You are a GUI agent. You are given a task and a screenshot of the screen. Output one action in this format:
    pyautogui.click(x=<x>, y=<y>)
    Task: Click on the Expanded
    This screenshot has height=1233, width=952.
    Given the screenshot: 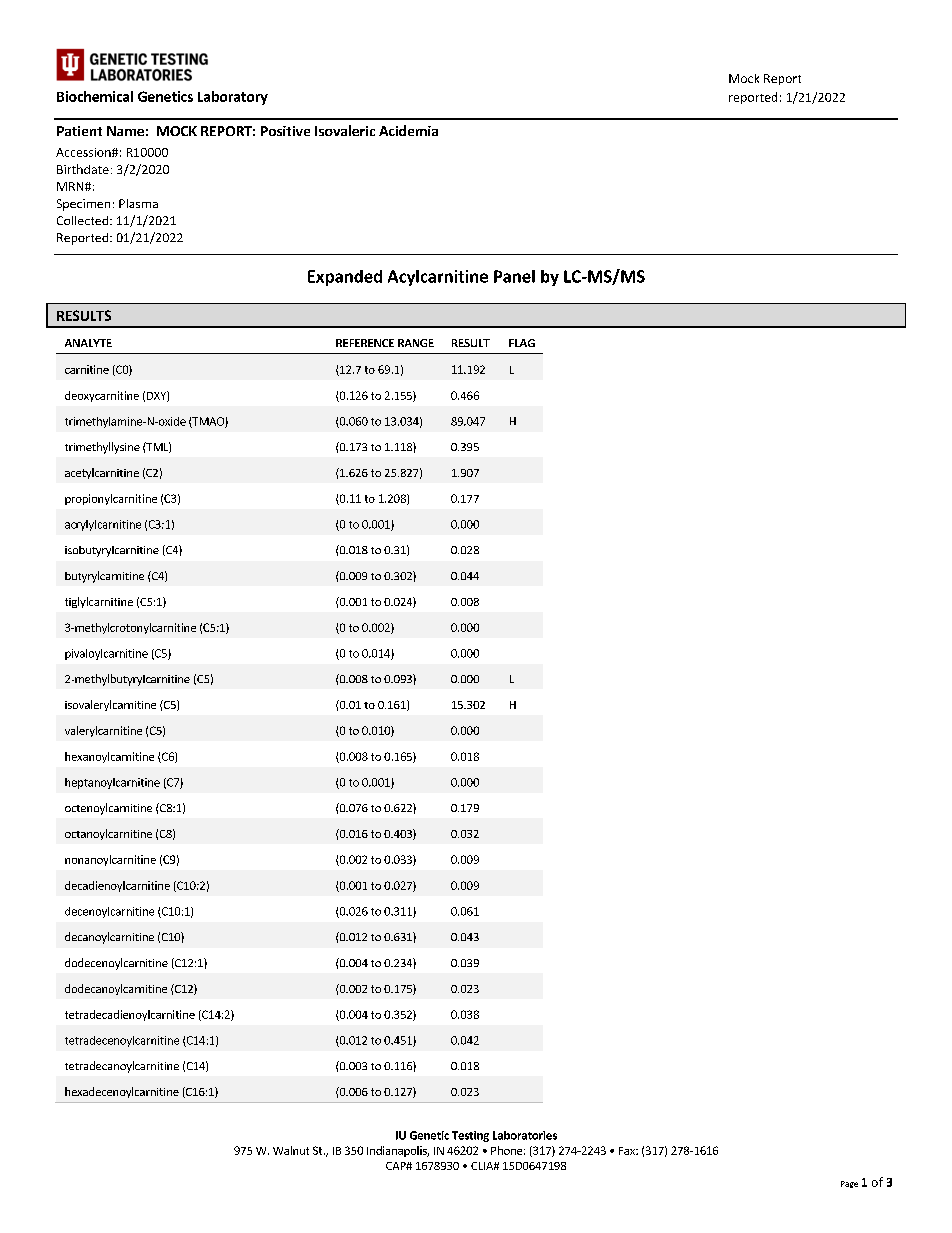 What is the action you would take?
    pyautogui.click(x=345, y=278)
